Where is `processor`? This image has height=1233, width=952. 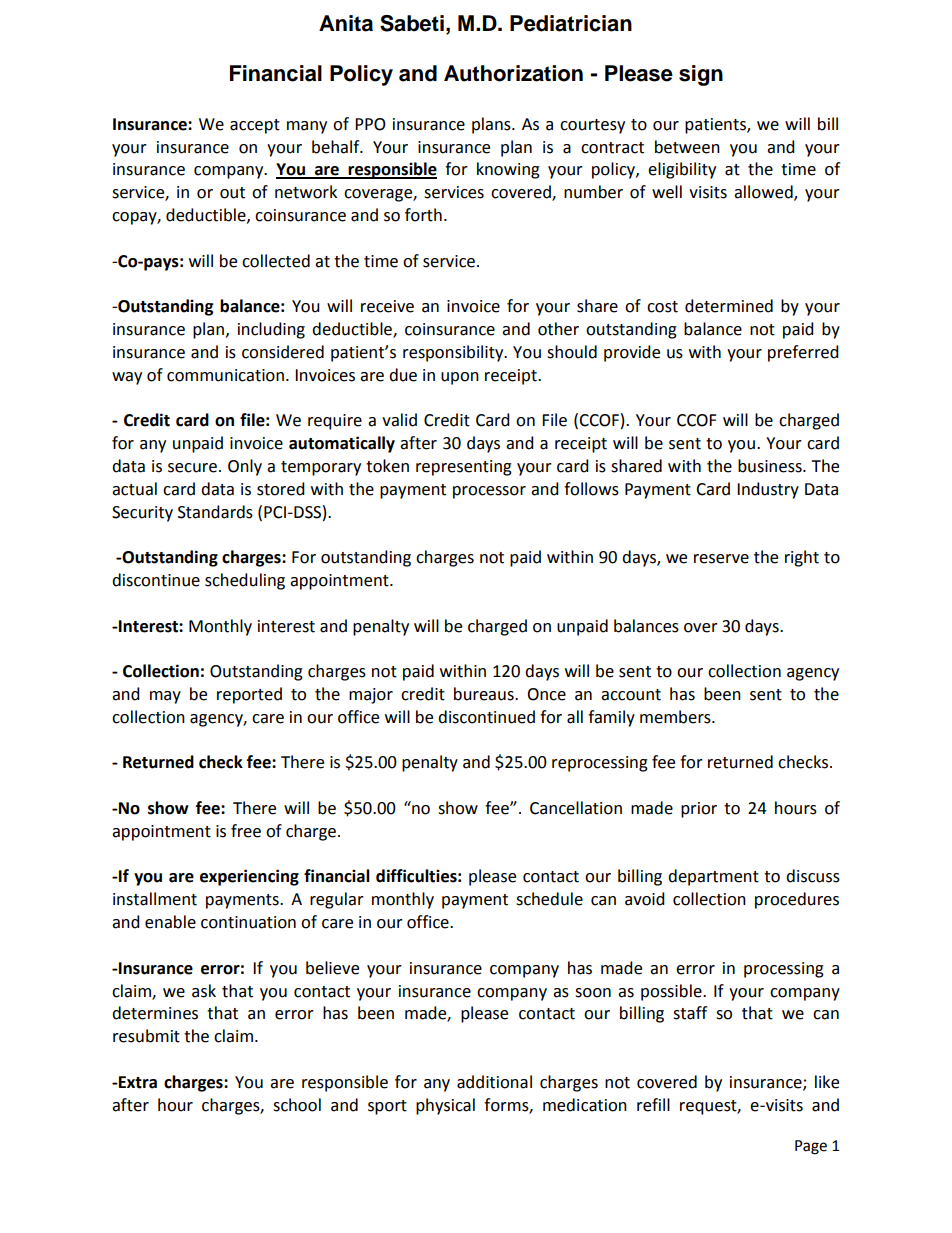
processor is located at coordinates (489, 492).
